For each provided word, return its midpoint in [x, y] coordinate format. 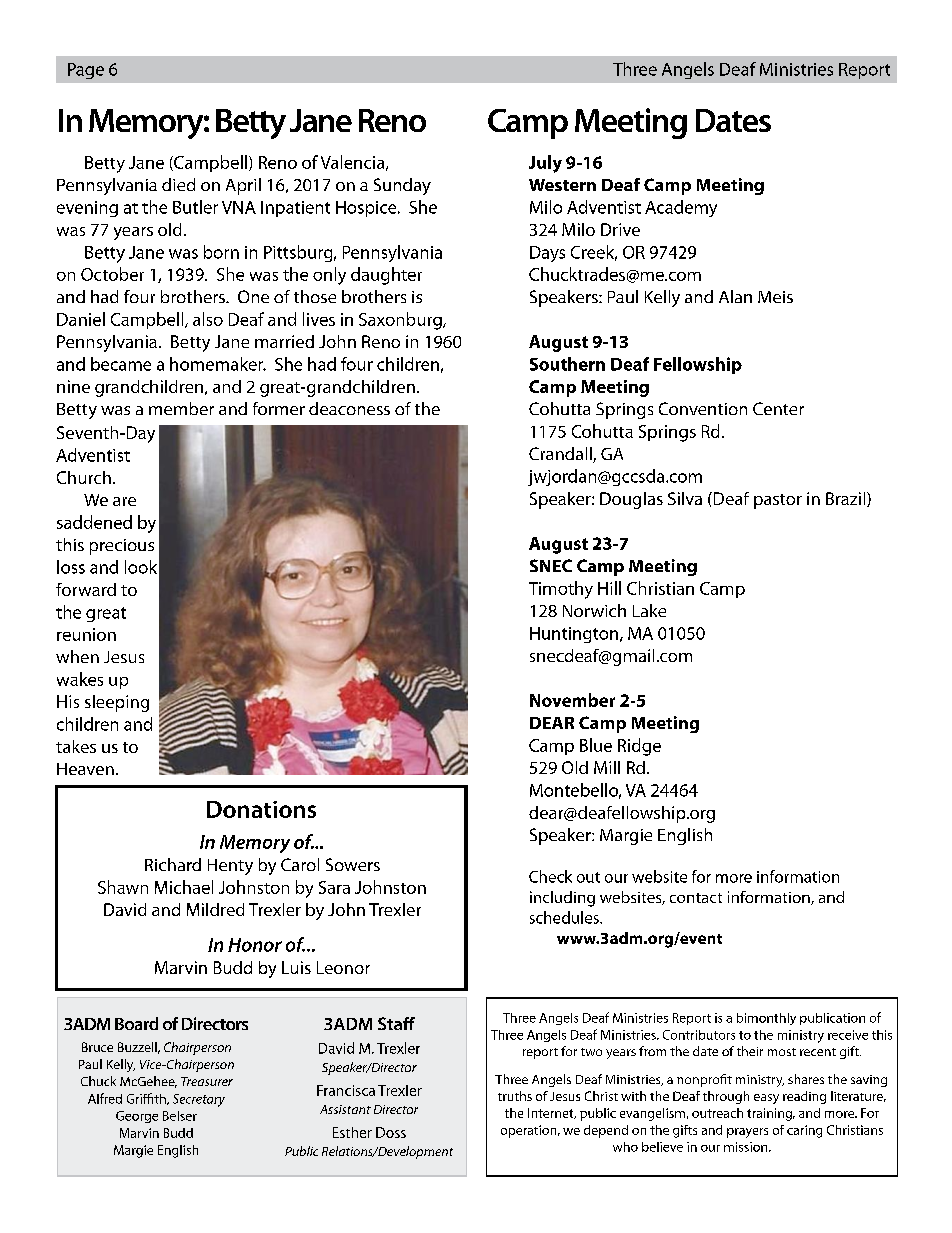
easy [766, 1099]
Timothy [561, 590]
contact [696, 898]
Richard [173, 864]
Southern [567, 364]
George [137, 1117]
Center [778, 408]
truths [515, 1096]
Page [86, 71]
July [545, 164]
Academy [681, 208]
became [121, 364]
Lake [649, 610]
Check [550, 876]
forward [86, 589]
